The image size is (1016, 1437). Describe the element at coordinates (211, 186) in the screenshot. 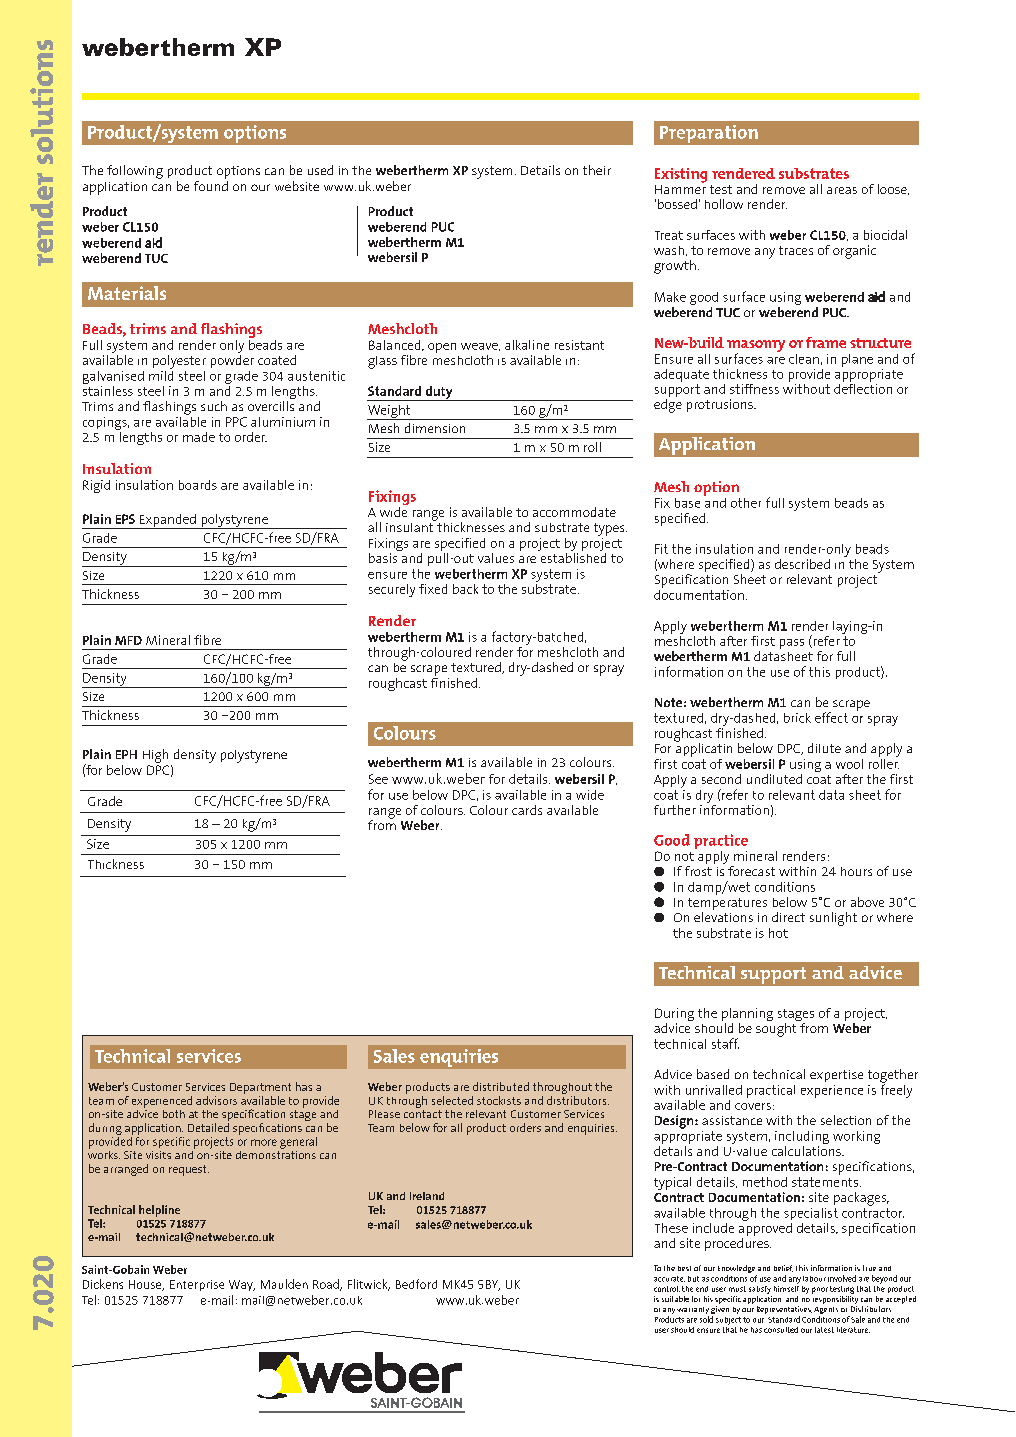

I see `found` at that location.
